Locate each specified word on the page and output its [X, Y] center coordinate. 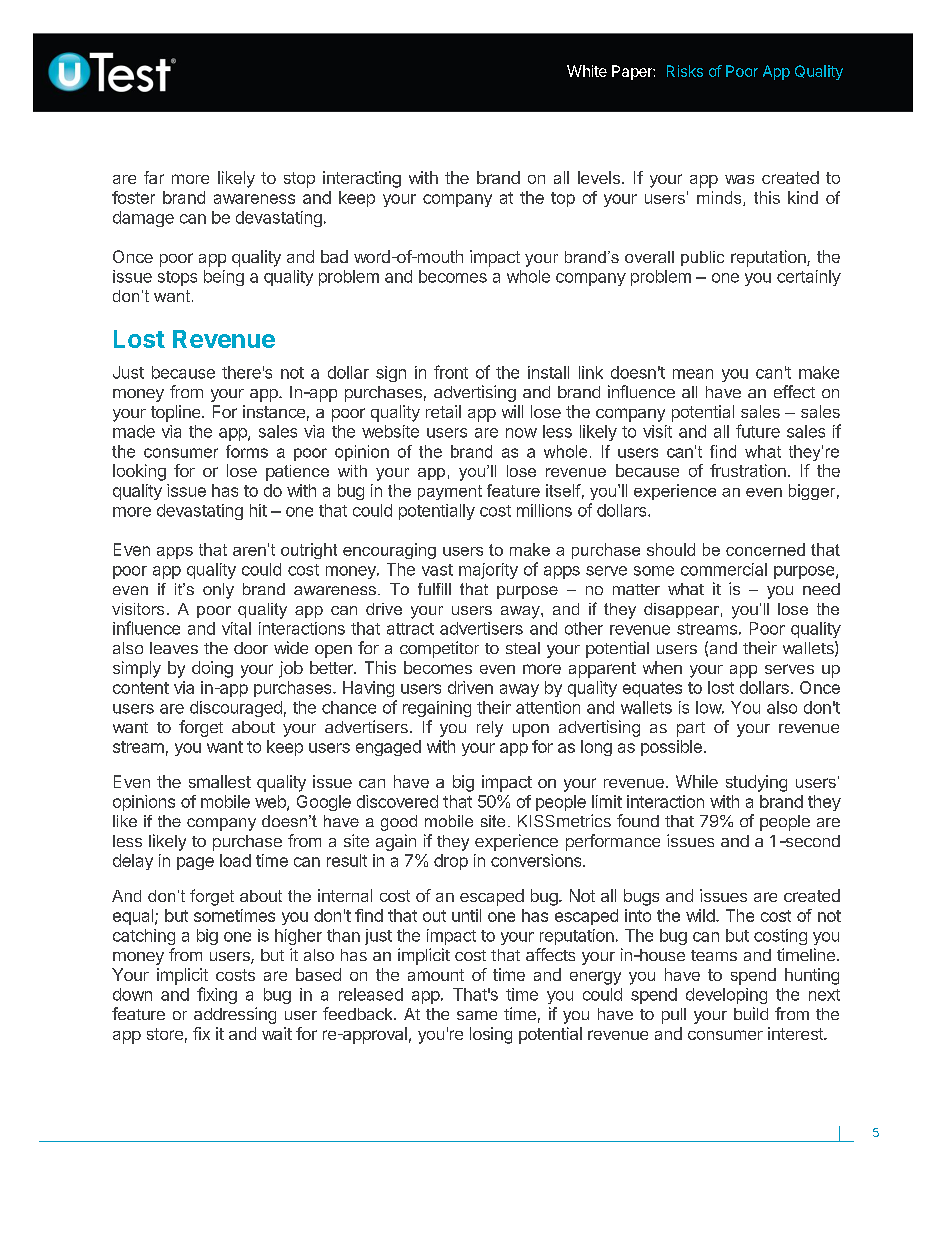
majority [488, 571]
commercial [724, 569]
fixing [217, 995]
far [154, 177]
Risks [685, 71]
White [587, 71]
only [218, 591]
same [477, 1015]
